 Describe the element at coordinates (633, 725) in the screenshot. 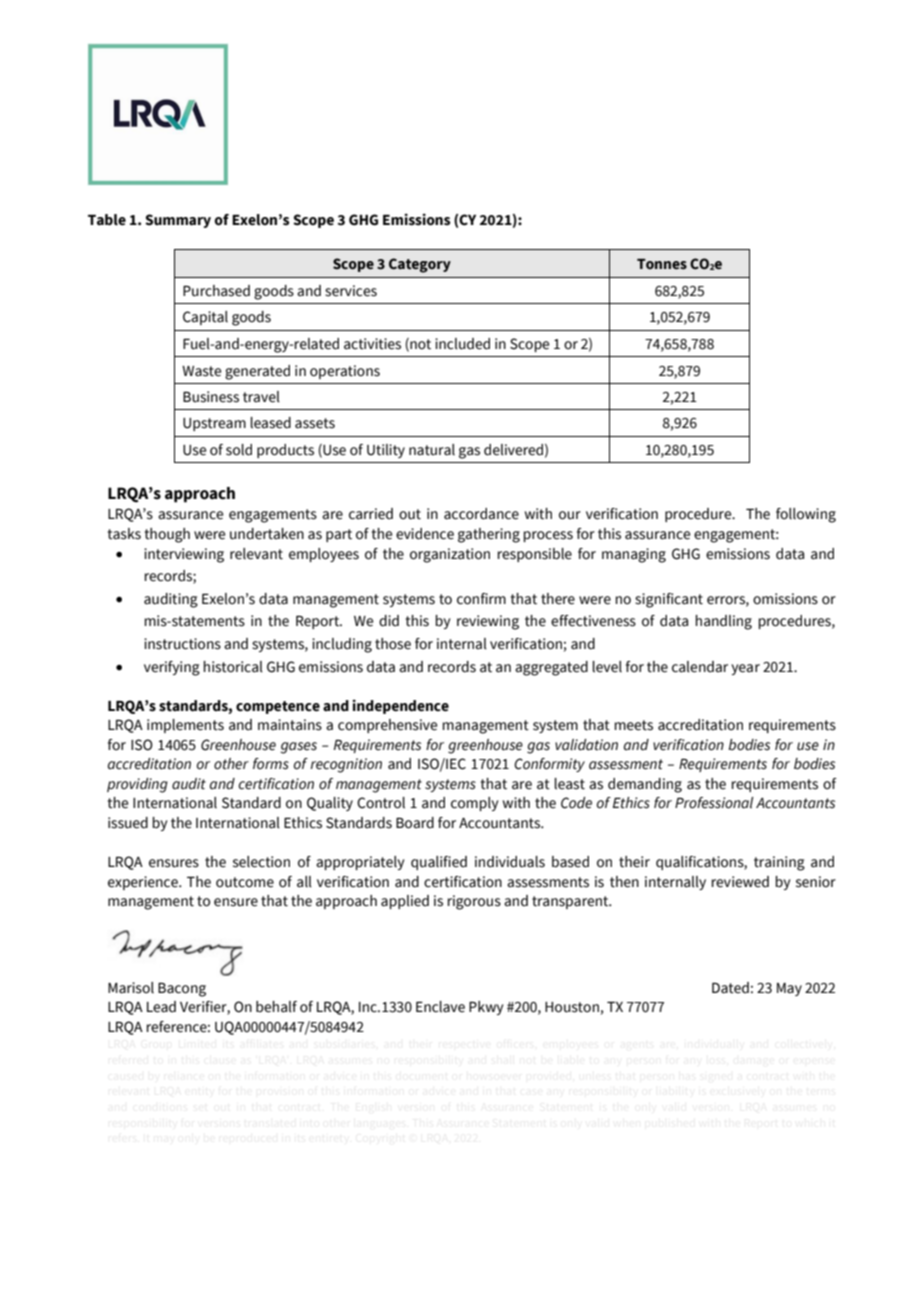

I see `meets` at that location.
